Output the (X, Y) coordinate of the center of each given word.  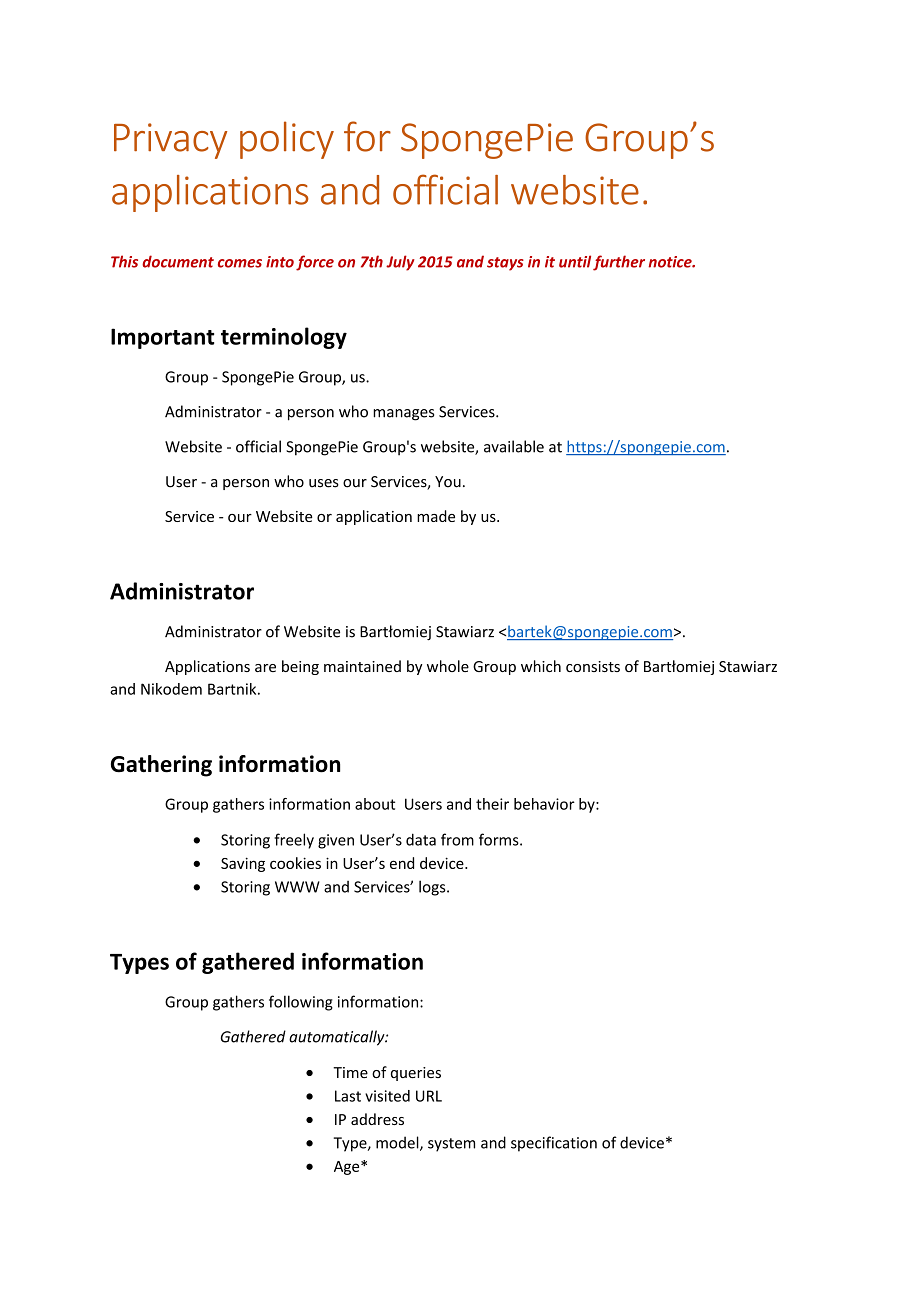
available (514, 446)
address (377, 1119)
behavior (544, 804)
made (436, 516)
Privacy (170, 141)
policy (287, 140)
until (575, 261)
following (301, 1003)
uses (324, 483)
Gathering (161, 766)
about (375, 804)
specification (554, 1144)
